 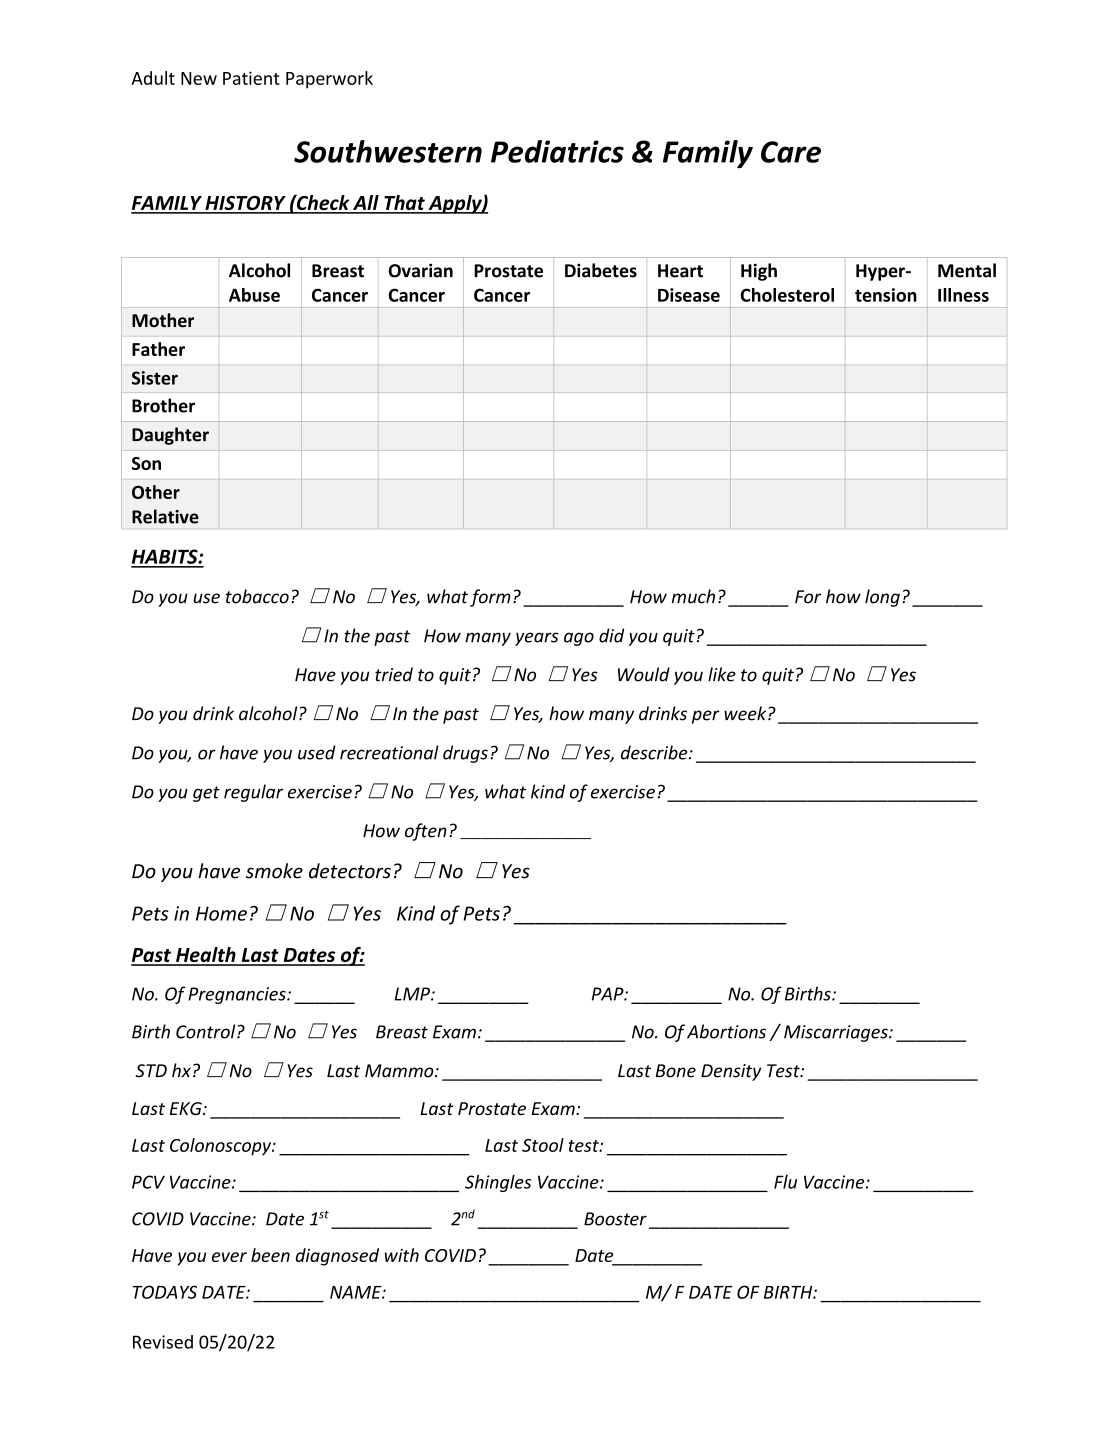 What do you see at coordinates (785, 1182) in the screenshot?
I see `Flu` at bounding box center [785, 1182].
